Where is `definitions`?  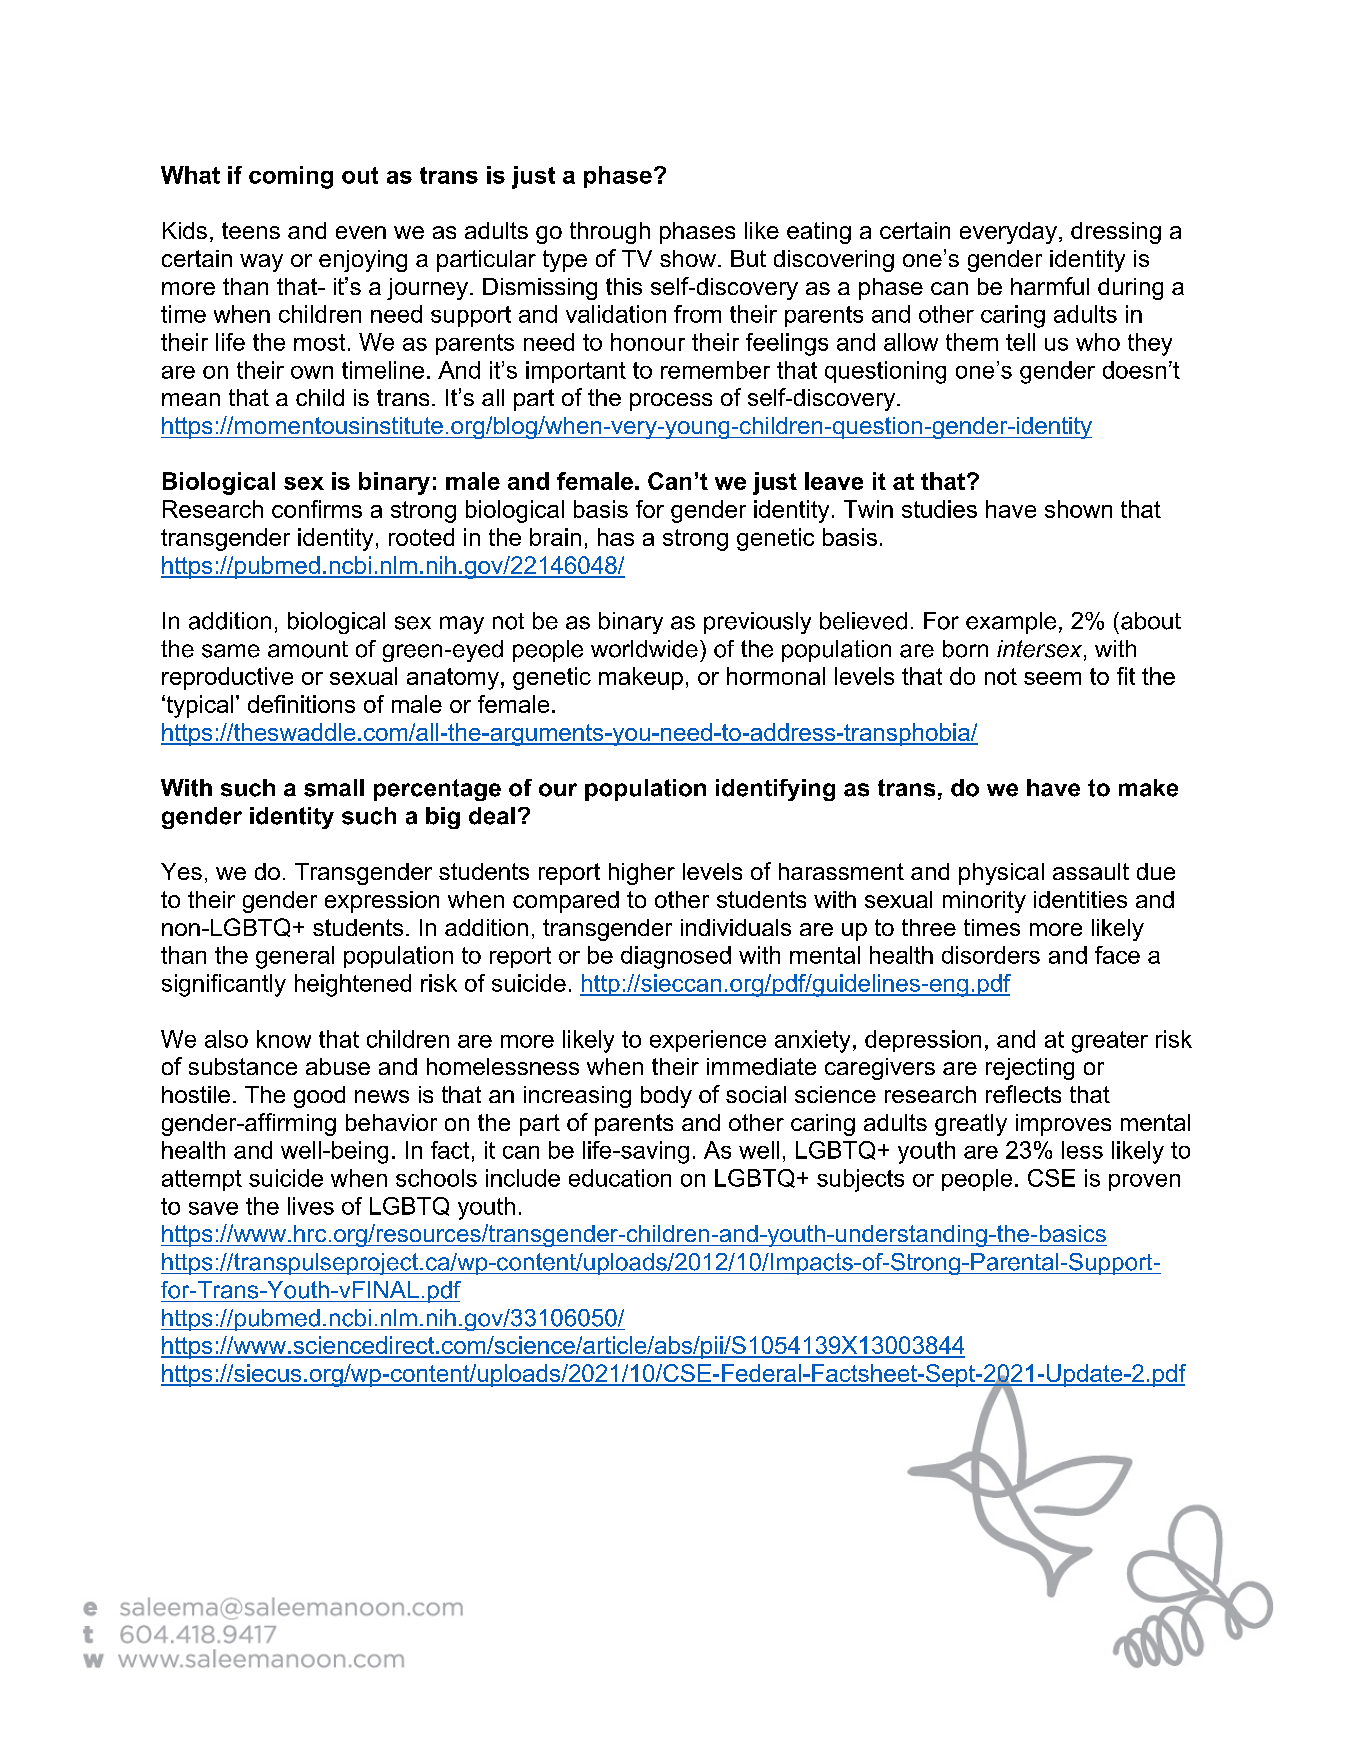
definitions is located at coordinates (301, 704).
